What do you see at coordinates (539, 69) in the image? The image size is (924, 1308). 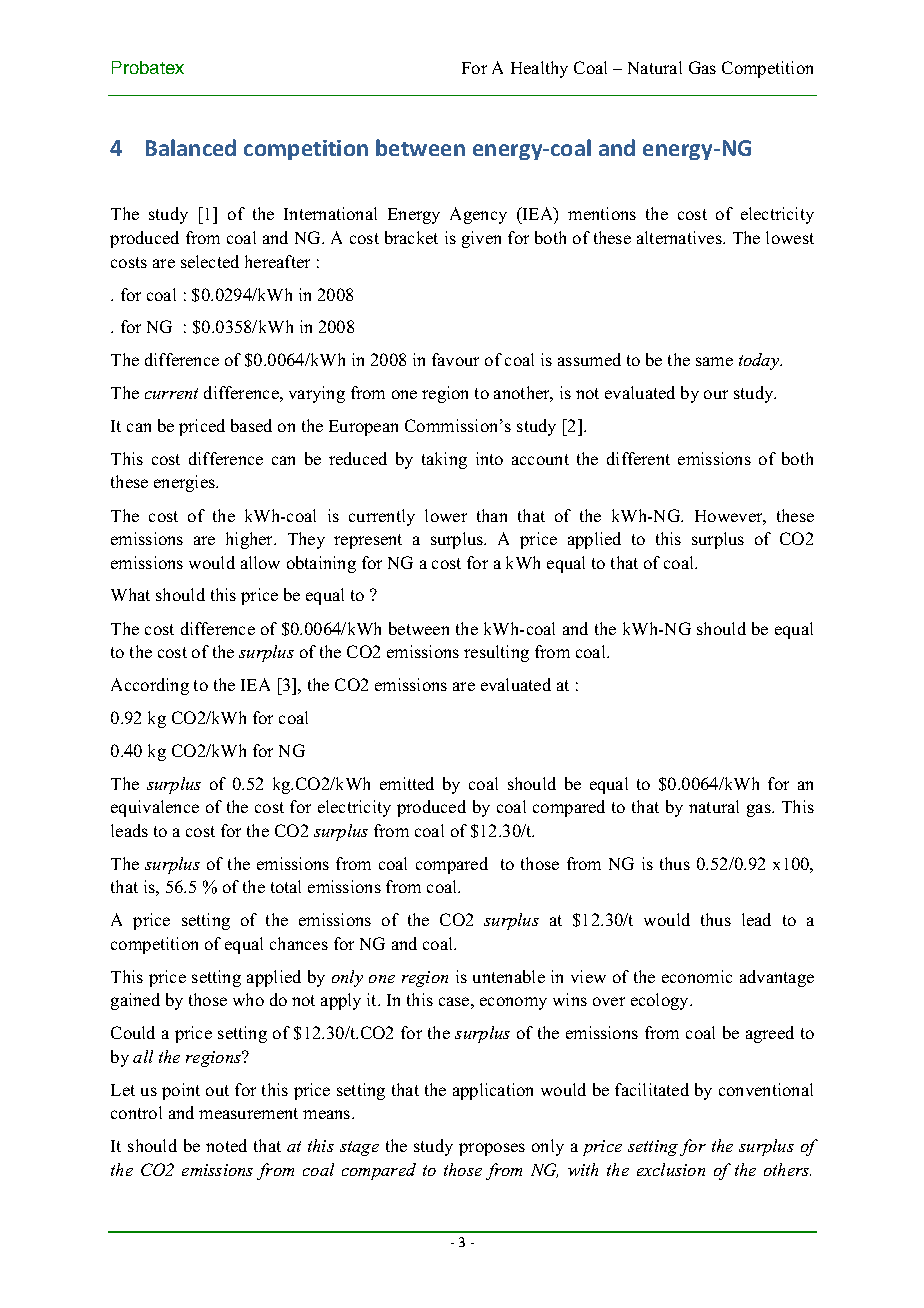 I see `Healthy` at bounding box center [539, 69].
